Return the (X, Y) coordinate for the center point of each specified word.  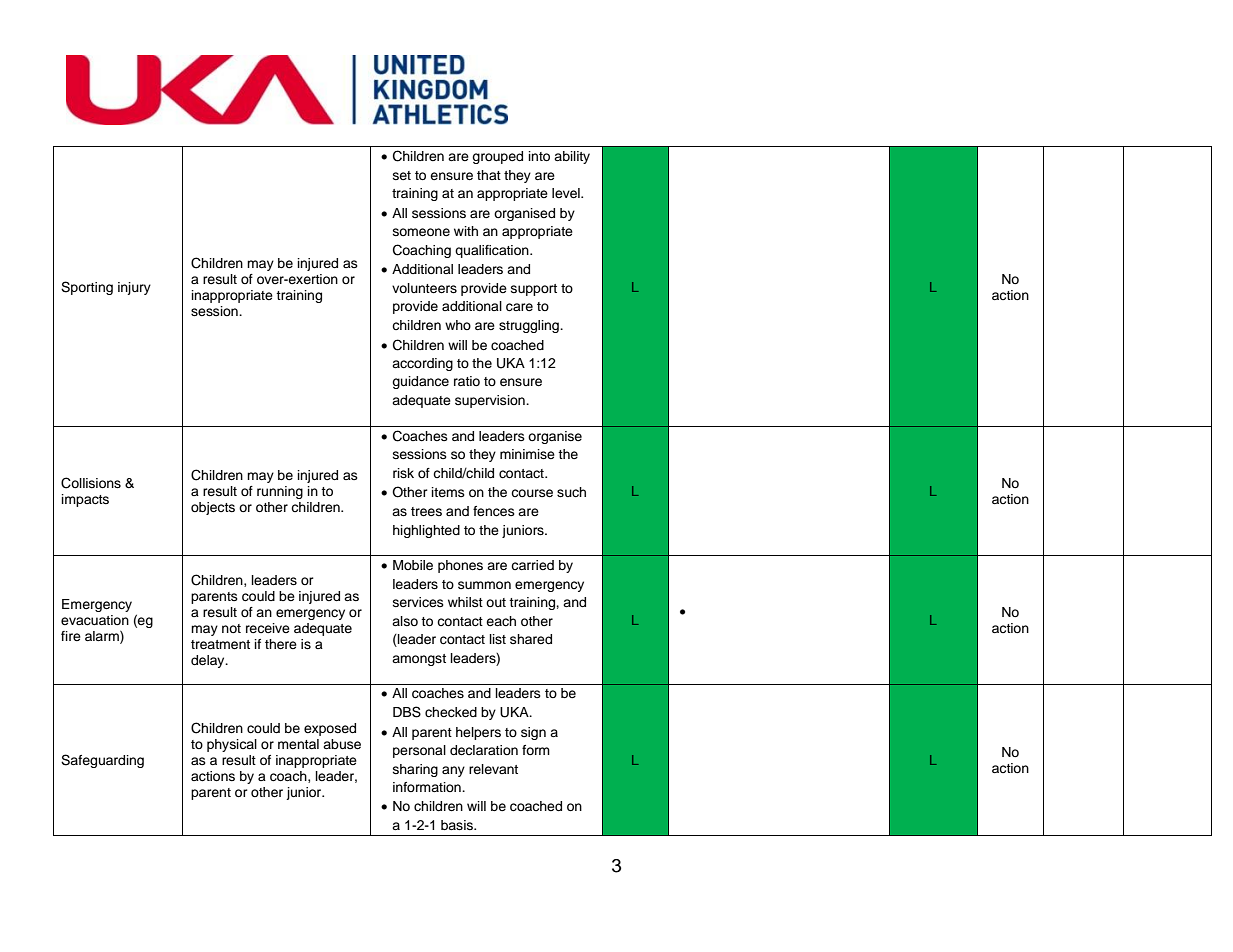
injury (134, 288)
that (489, 175)
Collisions (91, 483)
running (280, 492)
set (402, 175)
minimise (527, 454)
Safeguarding (102, 761)
